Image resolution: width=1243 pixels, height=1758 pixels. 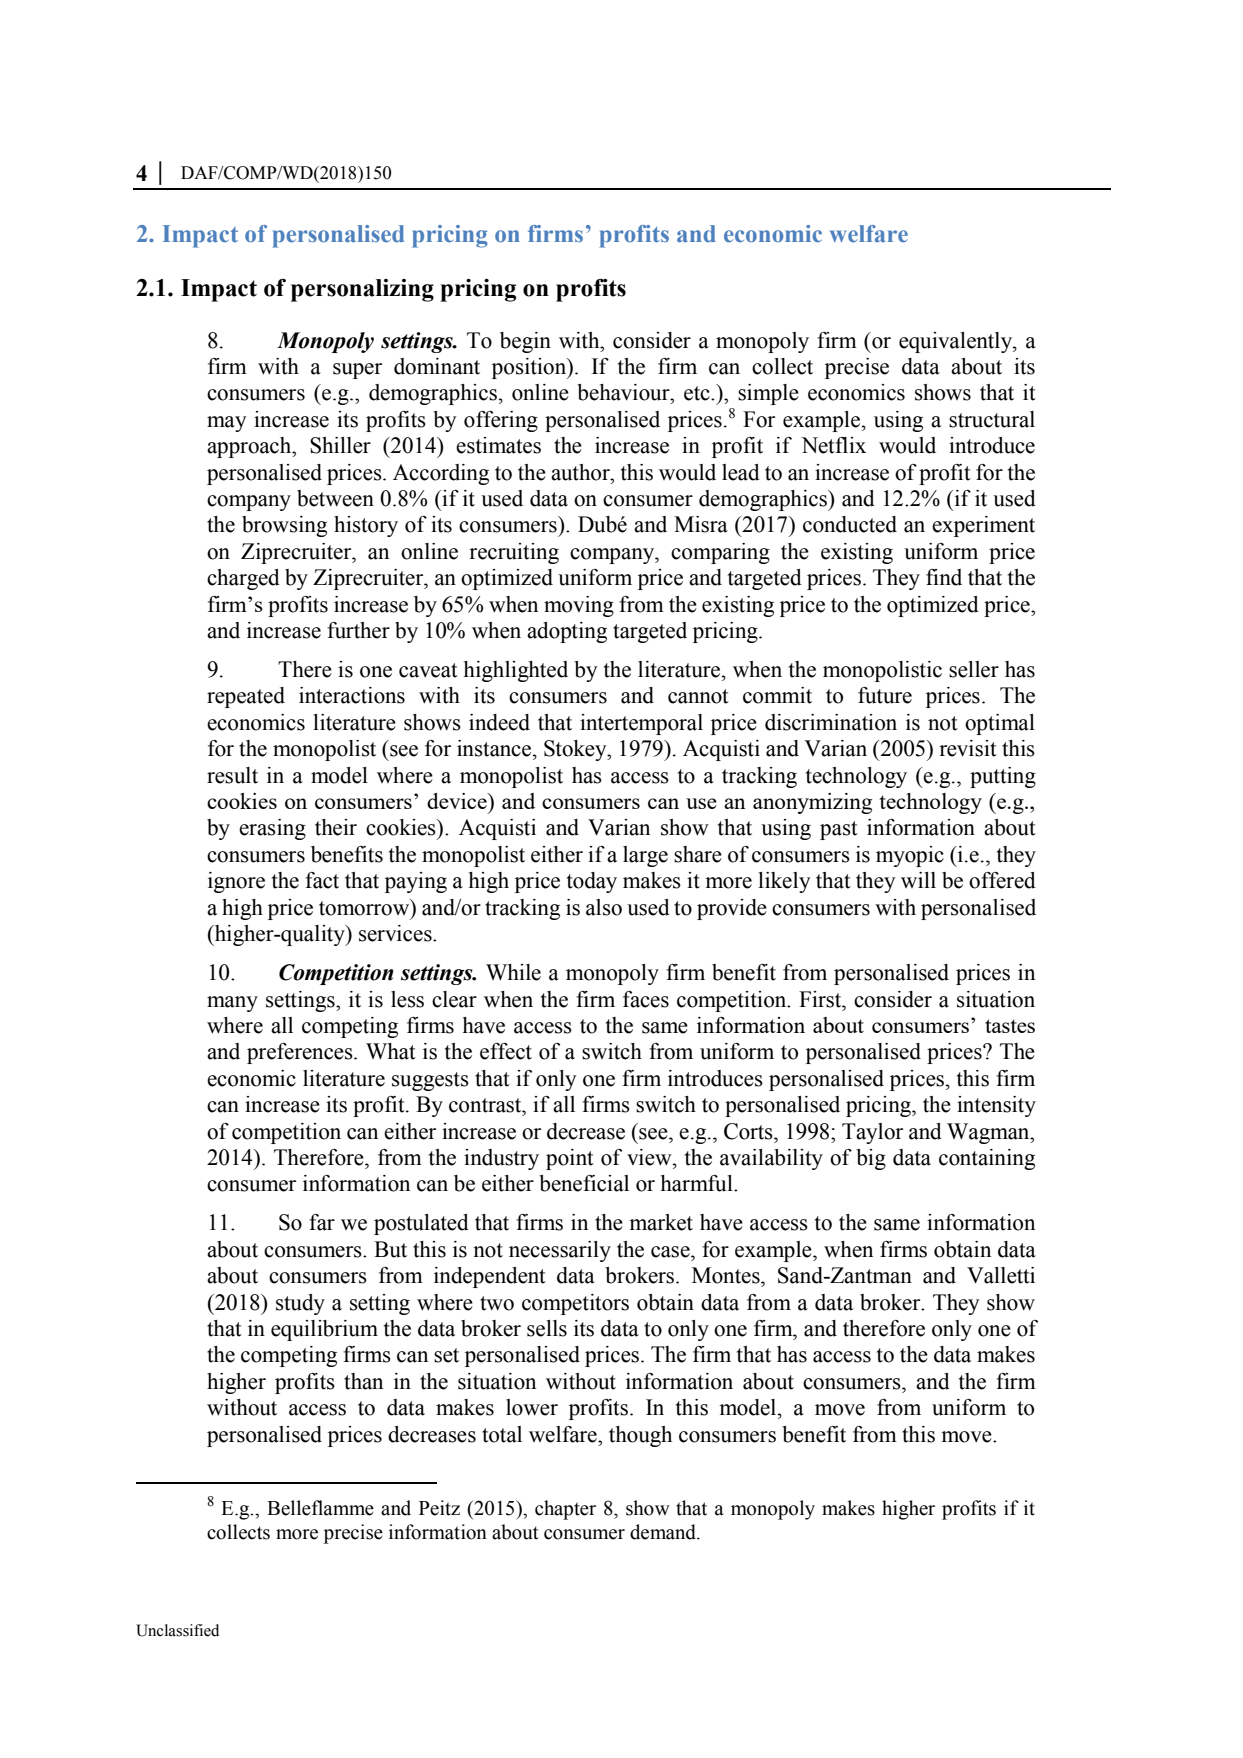 What do you see at coordinates (525, 342) in the page?
I see `begin` at bounding box center [525, 342].
